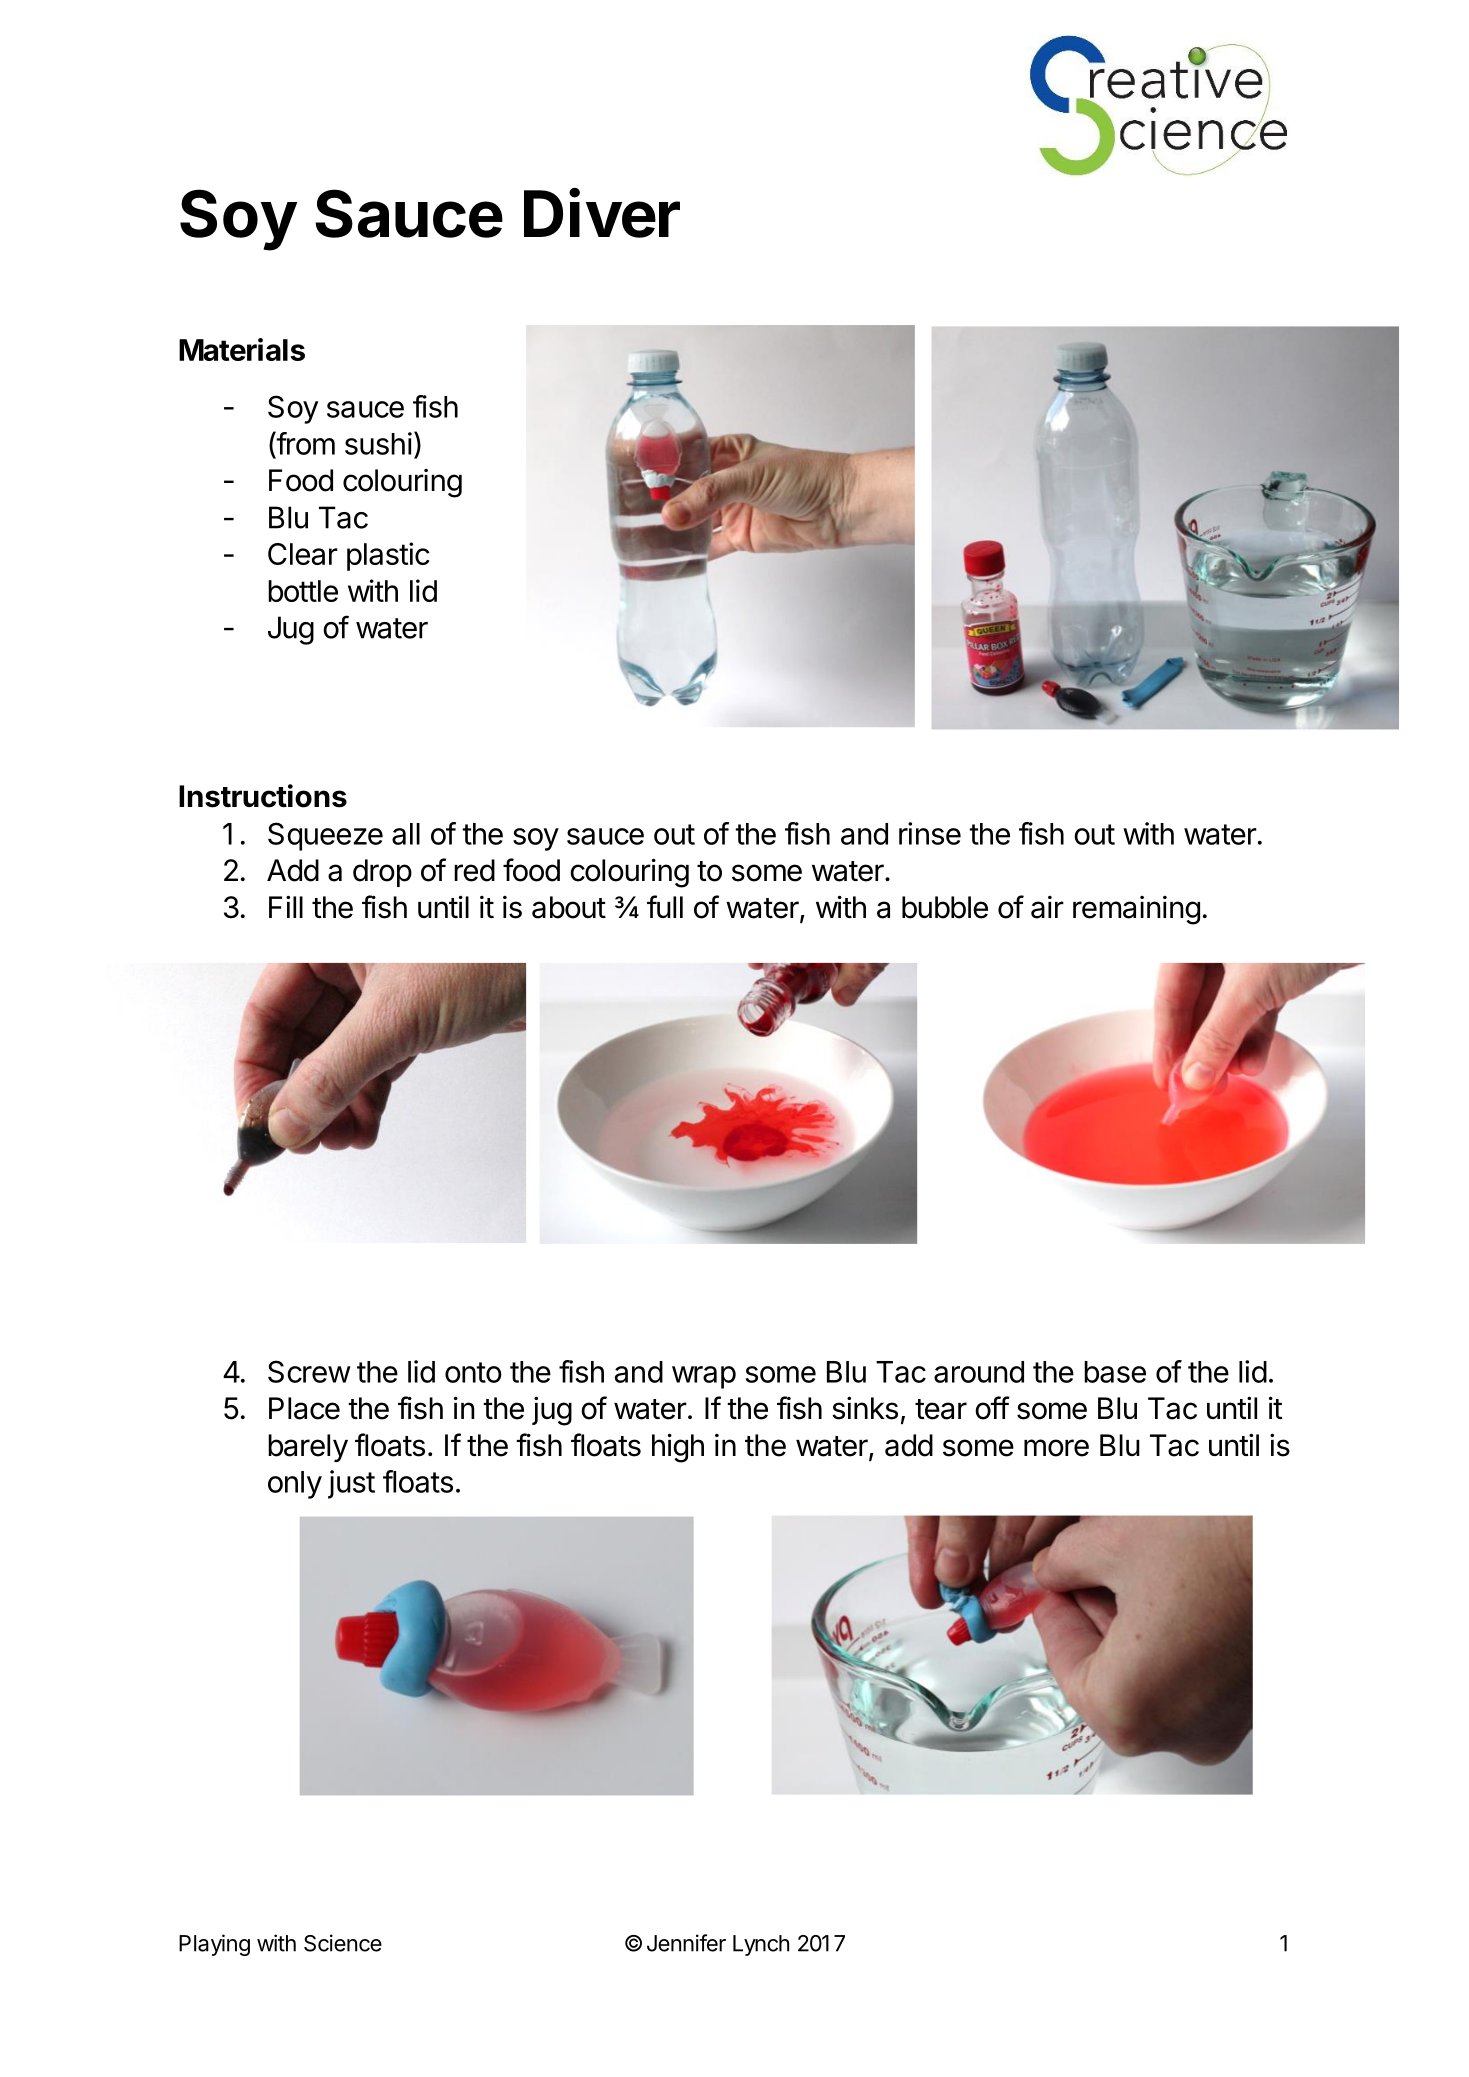 This screenshot has height=2077, width=1469. I want to click on Science, so click(343, 1943).
